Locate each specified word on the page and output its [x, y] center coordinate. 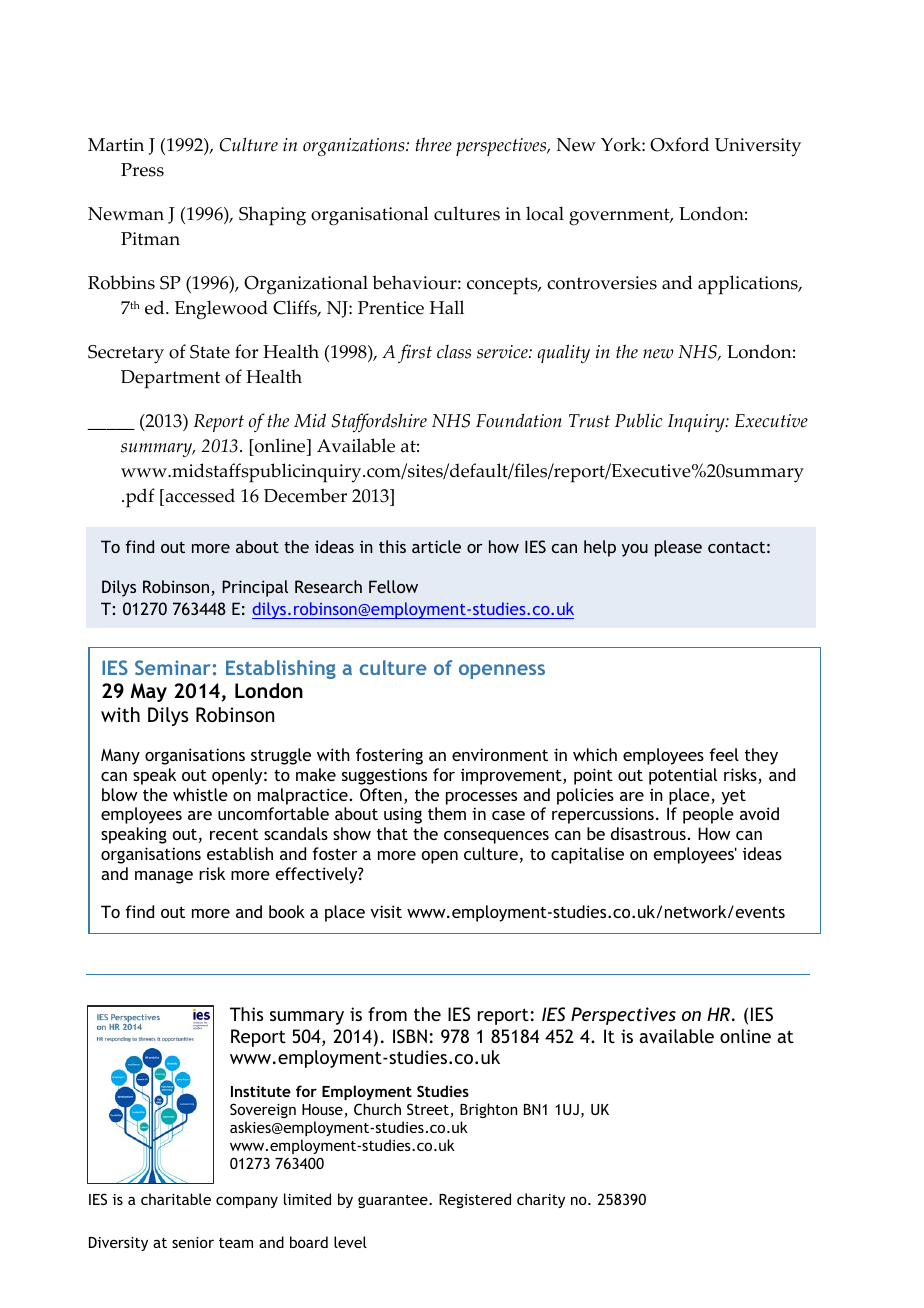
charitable [176, 1199]
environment [500, 754]
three [434, 144]
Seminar [172, 667]
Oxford [679, 144]
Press [142, 170]
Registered [475, 1200]
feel [724, 754]
